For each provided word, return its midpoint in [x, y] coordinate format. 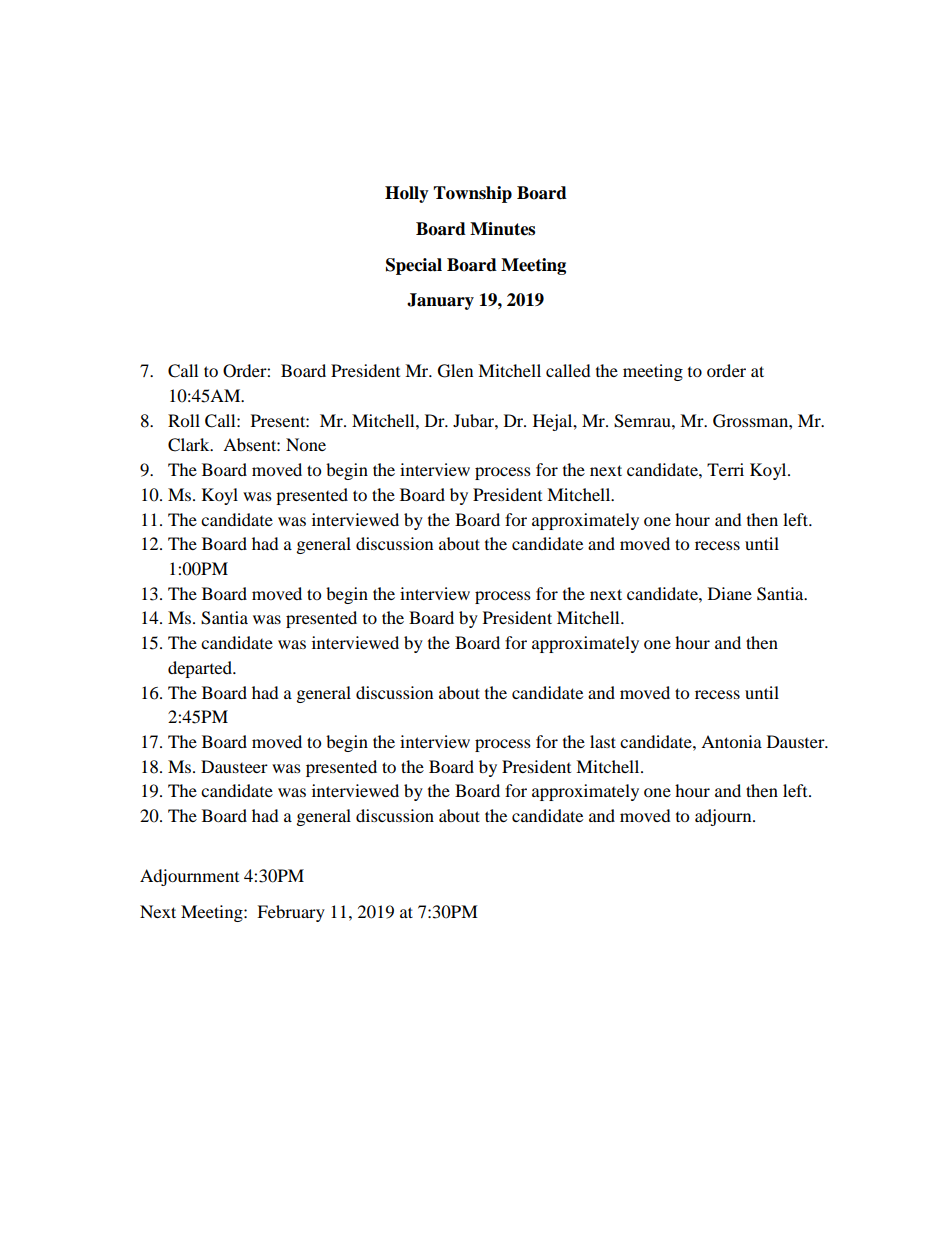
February [291, 913]
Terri [725, 469]
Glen [455, 371]
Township [472, 194]
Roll [184, 420]
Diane [730, 593]
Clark [190, 445]
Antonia [731, 741]
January [440, 301]
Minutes [502, 229]
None [306, 444]
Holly [407, 194]
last [603, 741]
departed [201, 669]
